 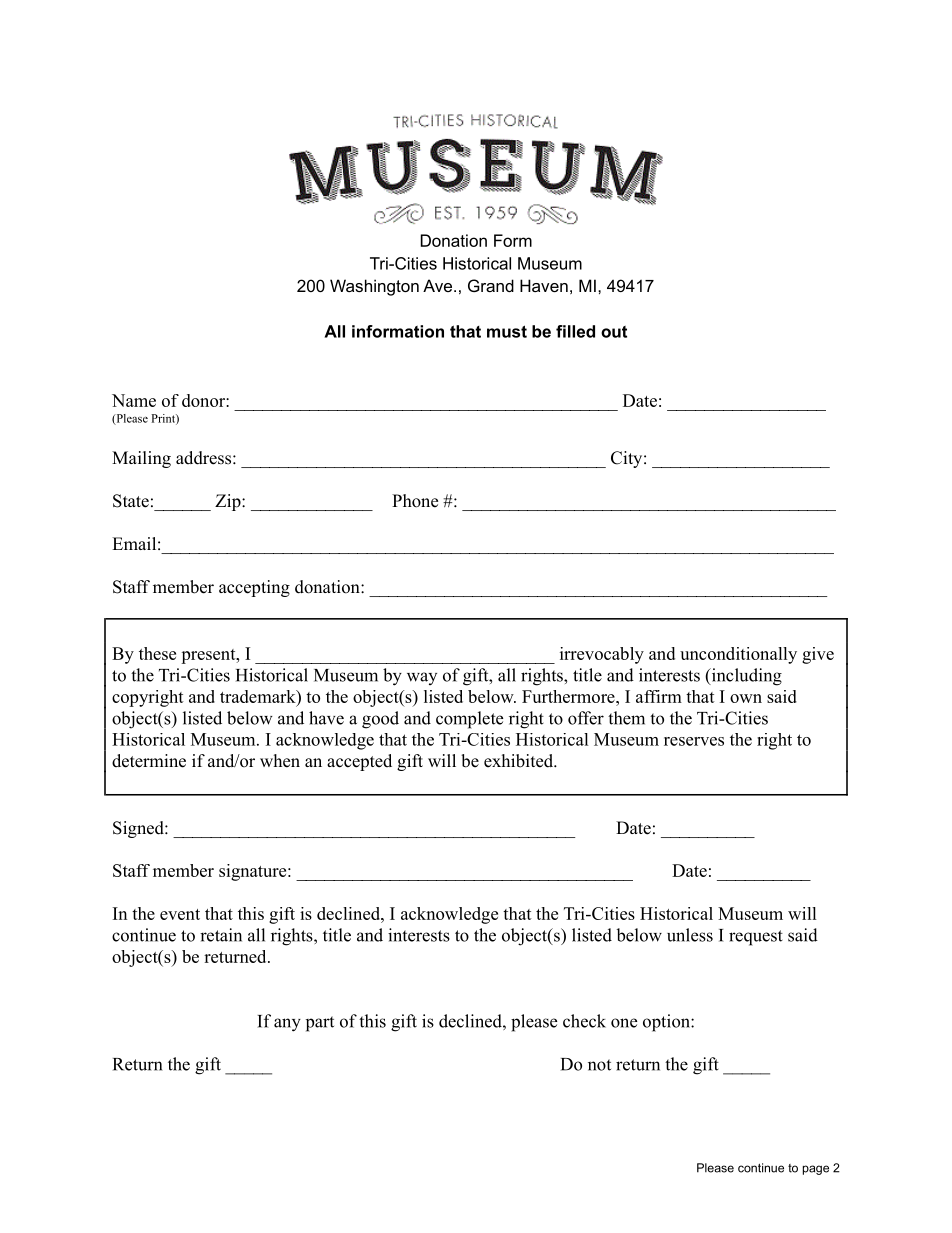 I want to click on request, so click(x=756, y=938).
